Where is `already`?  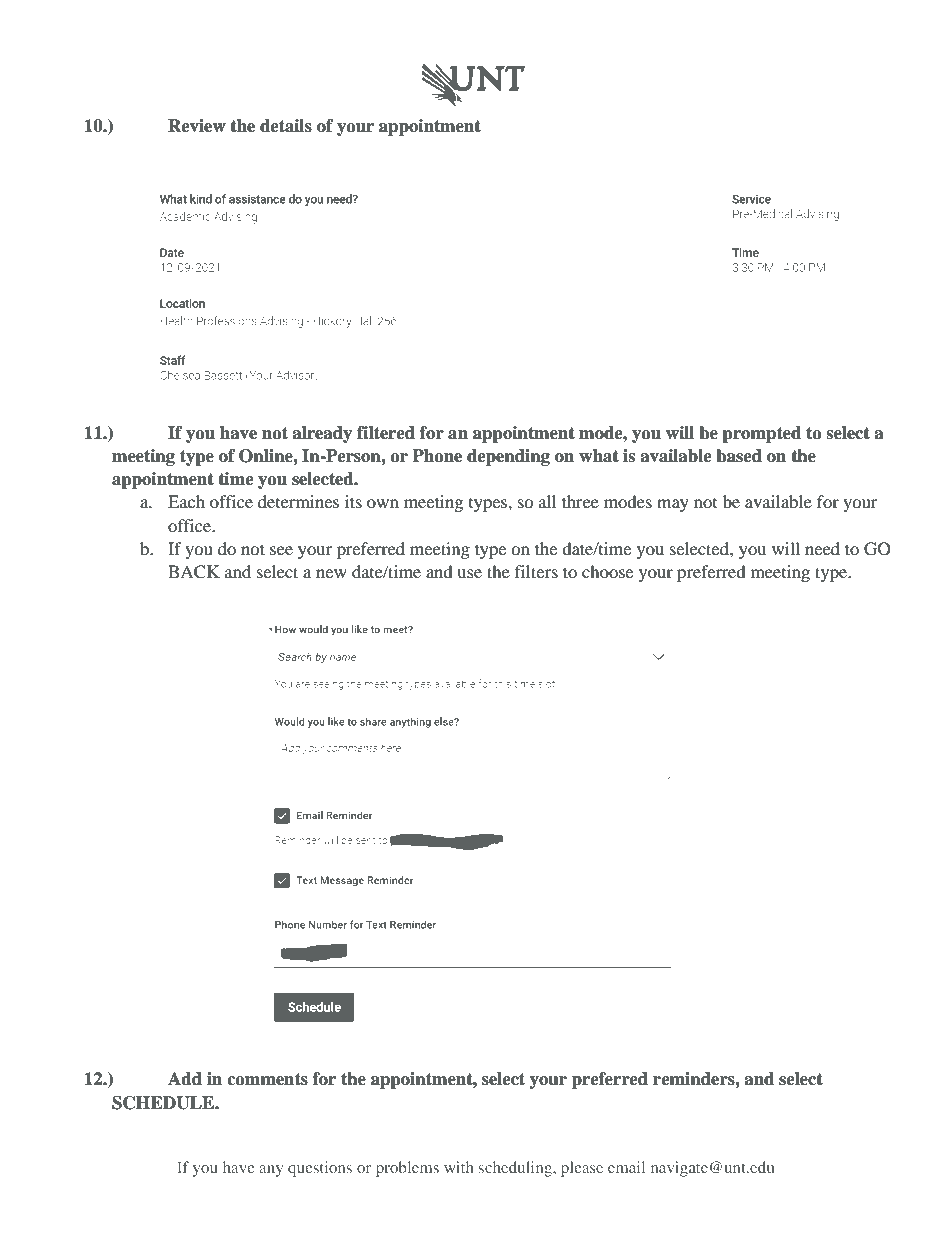 already is located at coordinates (322, 434).
